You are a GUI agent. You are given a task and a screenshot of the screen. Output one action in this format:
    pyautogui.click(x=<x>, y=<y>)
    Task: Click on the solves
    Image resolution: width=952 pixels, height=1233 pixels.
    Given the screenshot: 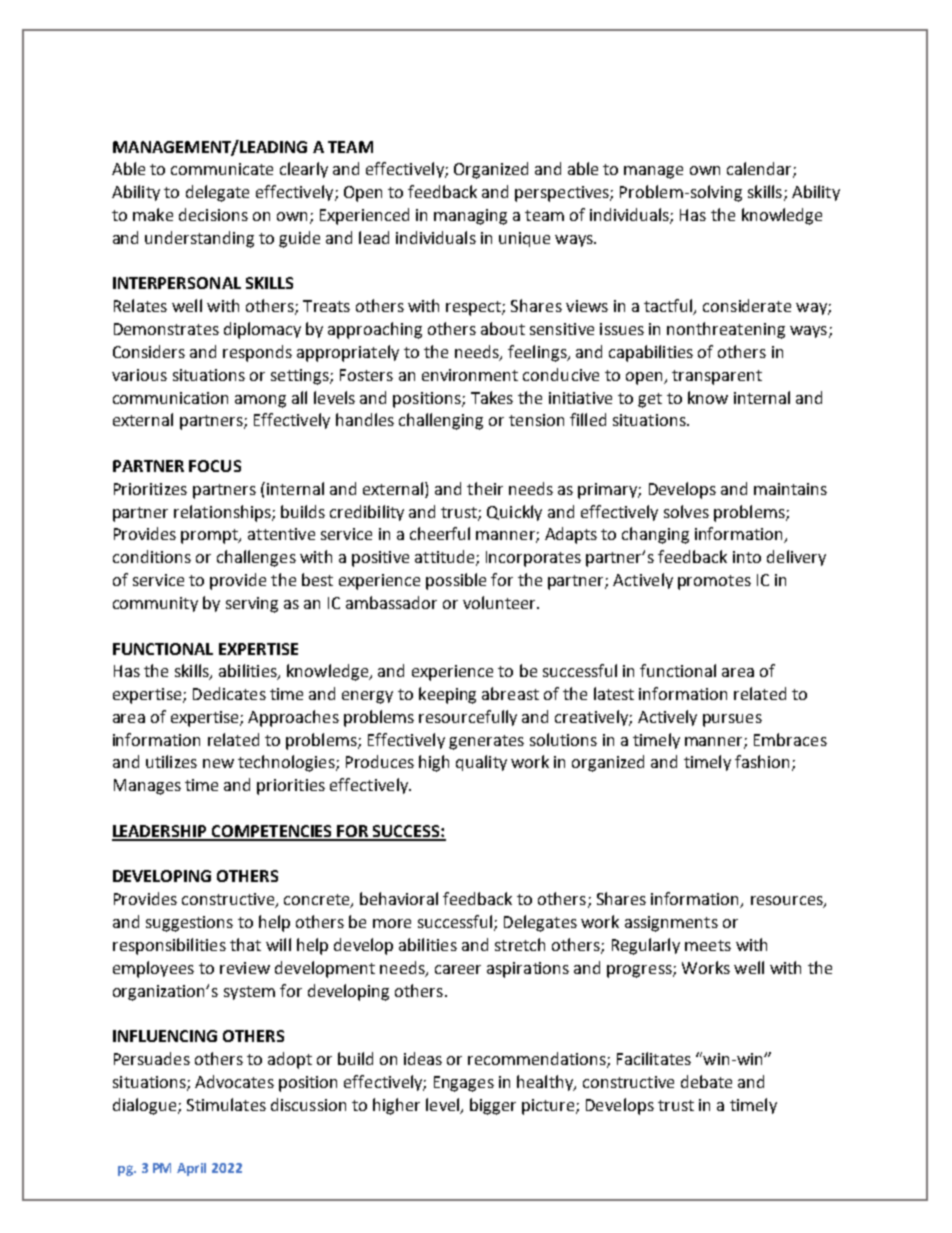 What is the action you would take?
    pyautogui.click(x=686, y=511)
